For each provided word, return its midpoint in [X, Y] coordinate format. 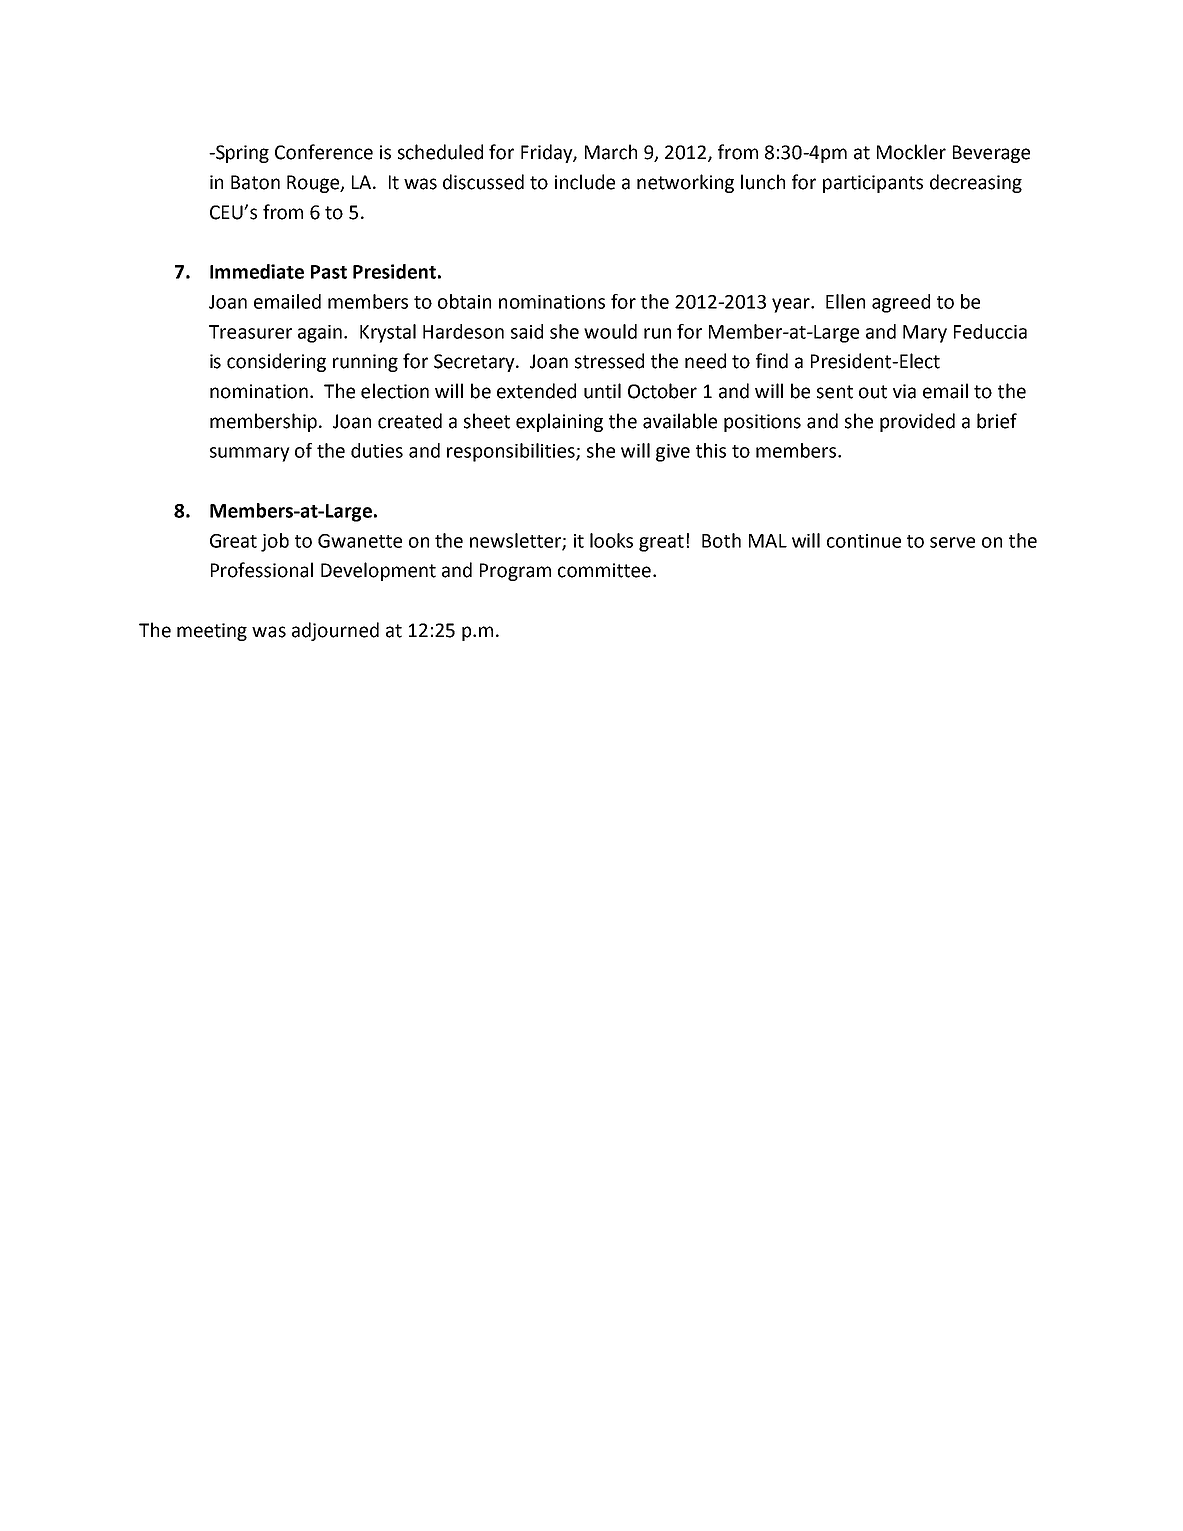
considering [276, 362]
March [611, 152]
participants [873, 184]
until [602, 391]
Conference [324, 152]
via [904, 391]
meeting [212, 632]
